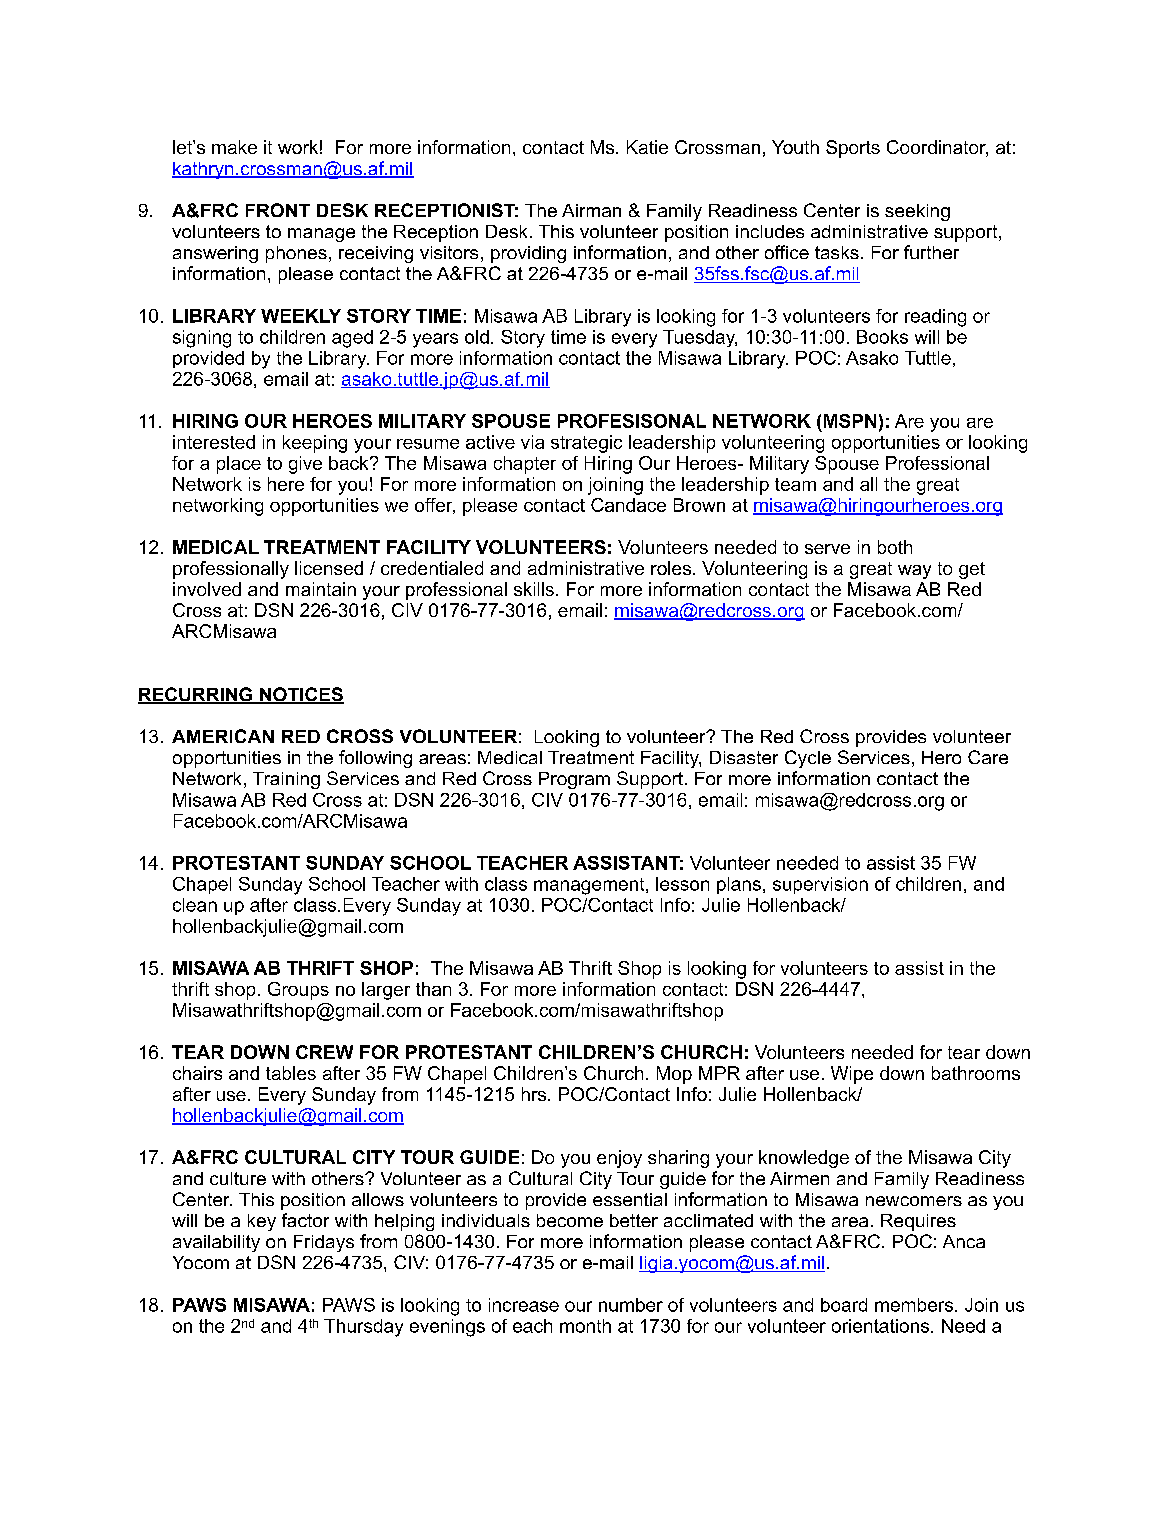 This screenshot has height=1515, width=1170. Describe the element at coordinates (917, 212) in the screenshot. I see `seeking` at that location.
